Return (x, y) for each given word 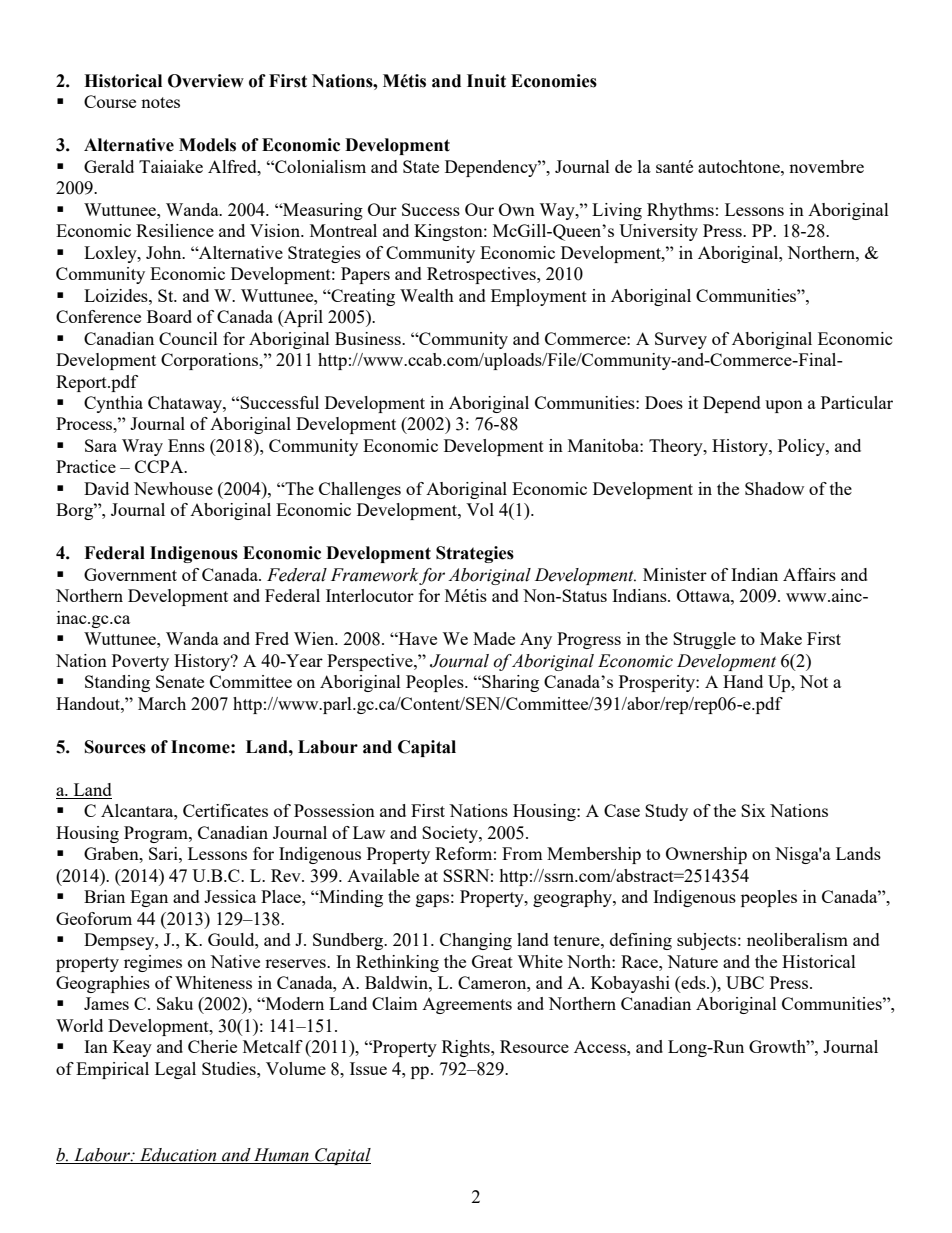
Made (494, 638)
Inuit (486, 81)
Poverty (140, 662)
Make (781, 638)
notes (160, 102)
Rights (467, 1048)
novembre (826, 166)
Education (178, 1156)
